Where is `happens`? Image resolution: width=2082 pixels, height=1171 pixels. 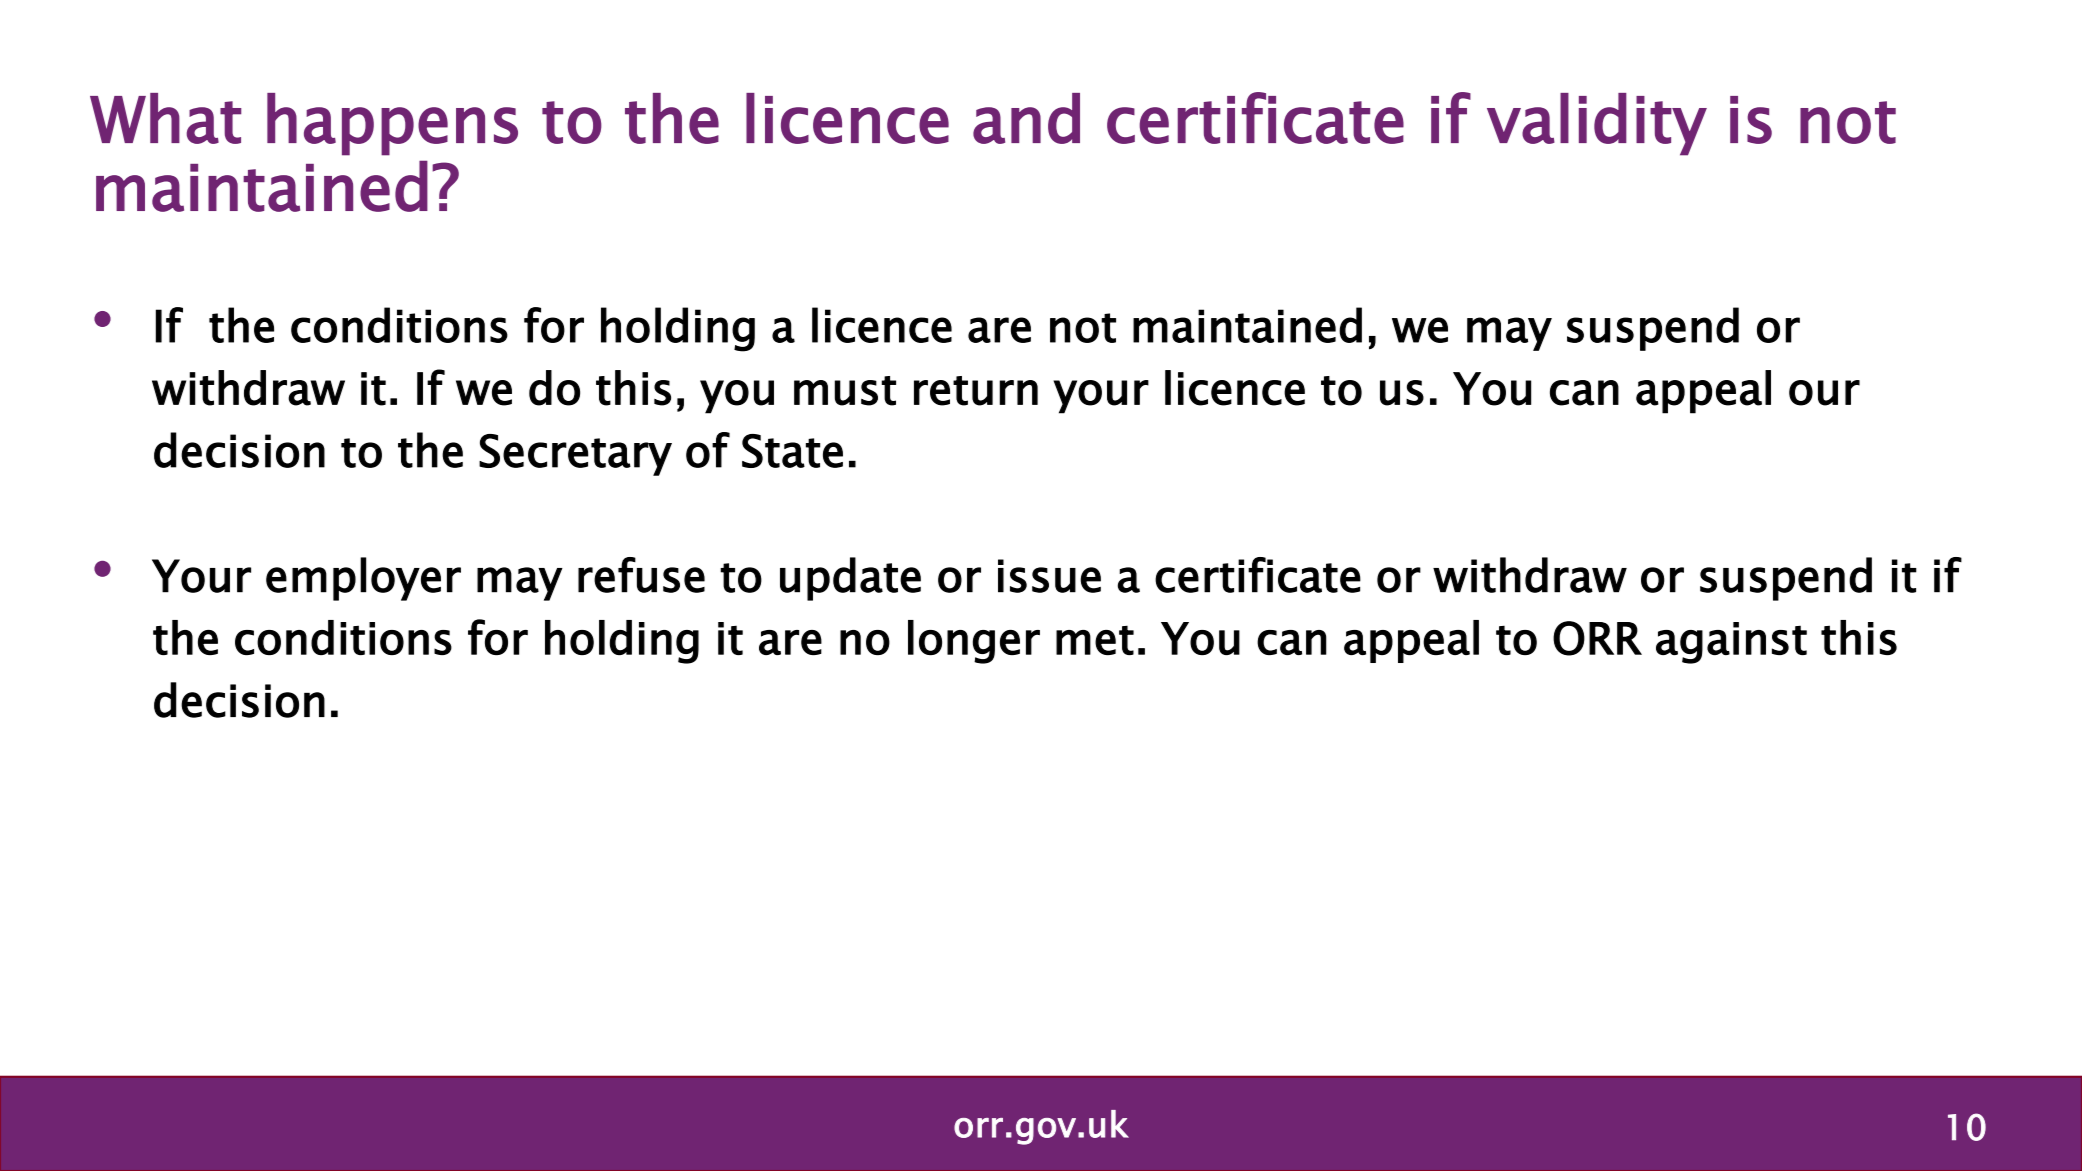
happens is located at coordinates (392, 124).
